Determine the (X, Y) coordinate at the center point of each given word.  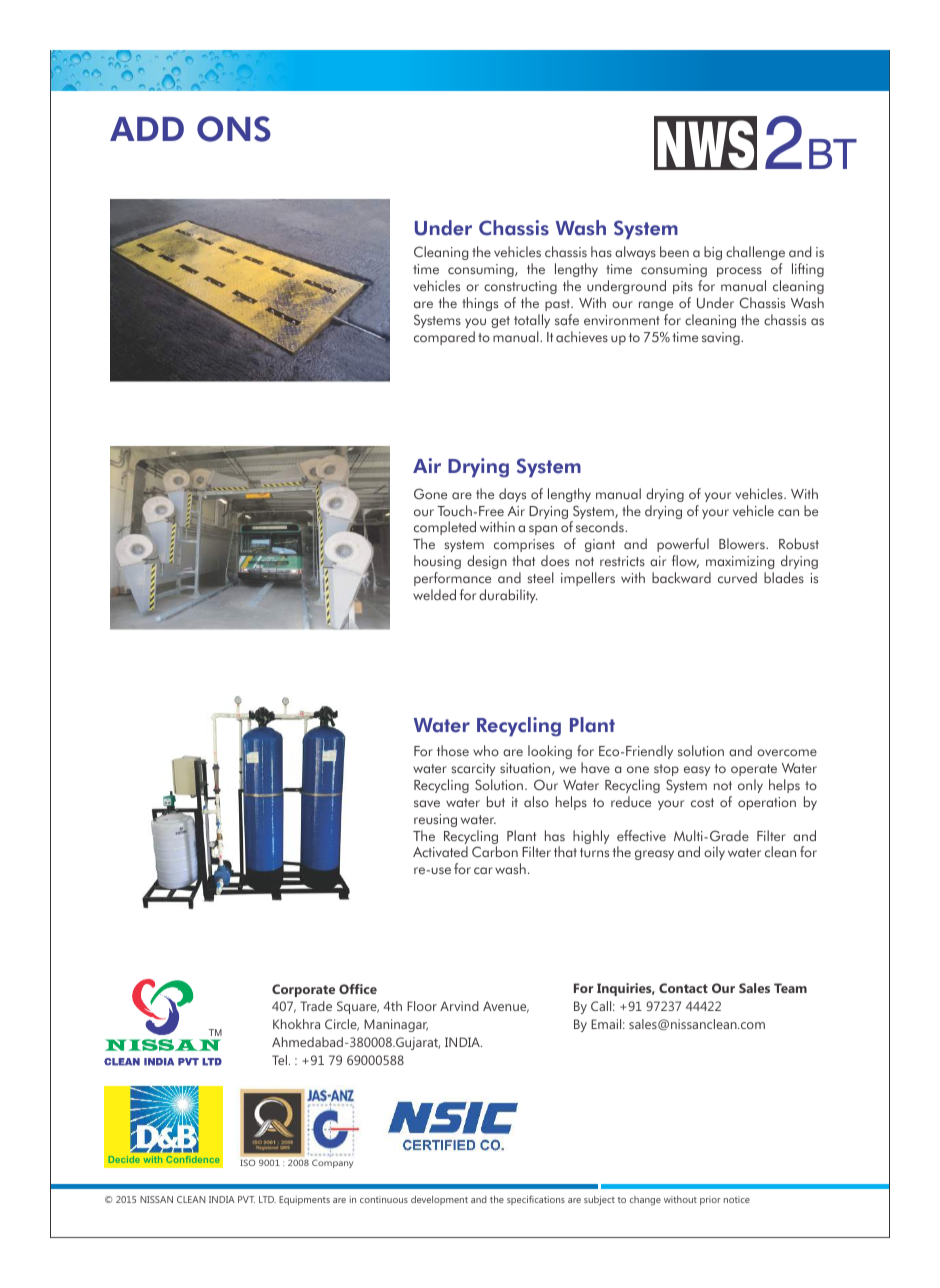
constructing (520, 287)
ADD (147, 129)
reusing (435, 820)
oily (714, 853)
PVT (246, 1199)
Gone (430, 493)
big (713, 253)
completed (445, 528)
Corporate (303, 990)
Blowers (743, 543)
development (439, 1200)
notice (737, 1199)
